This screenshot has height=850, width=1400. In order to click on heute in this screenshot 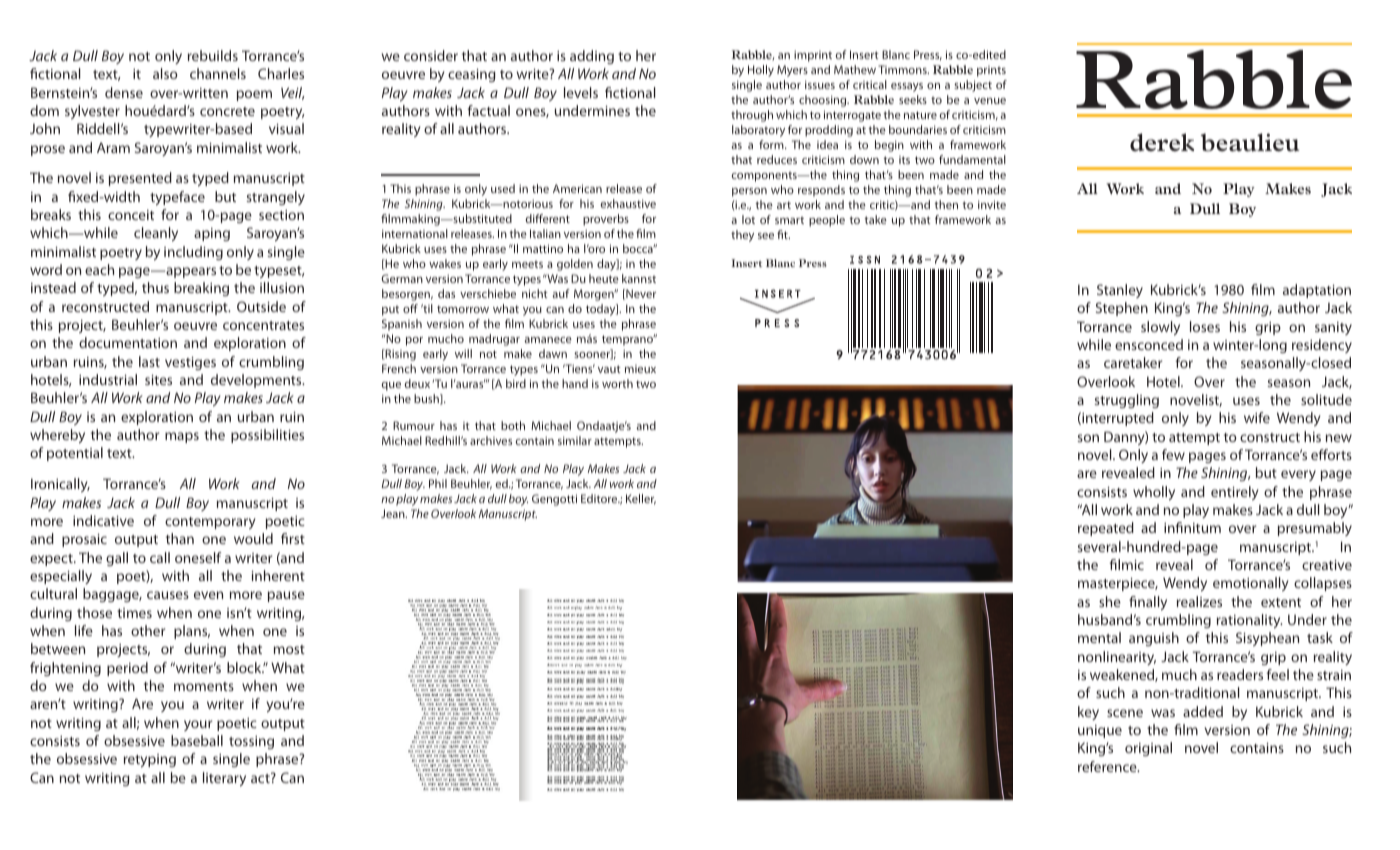, I will do `click(604, 278)`.
